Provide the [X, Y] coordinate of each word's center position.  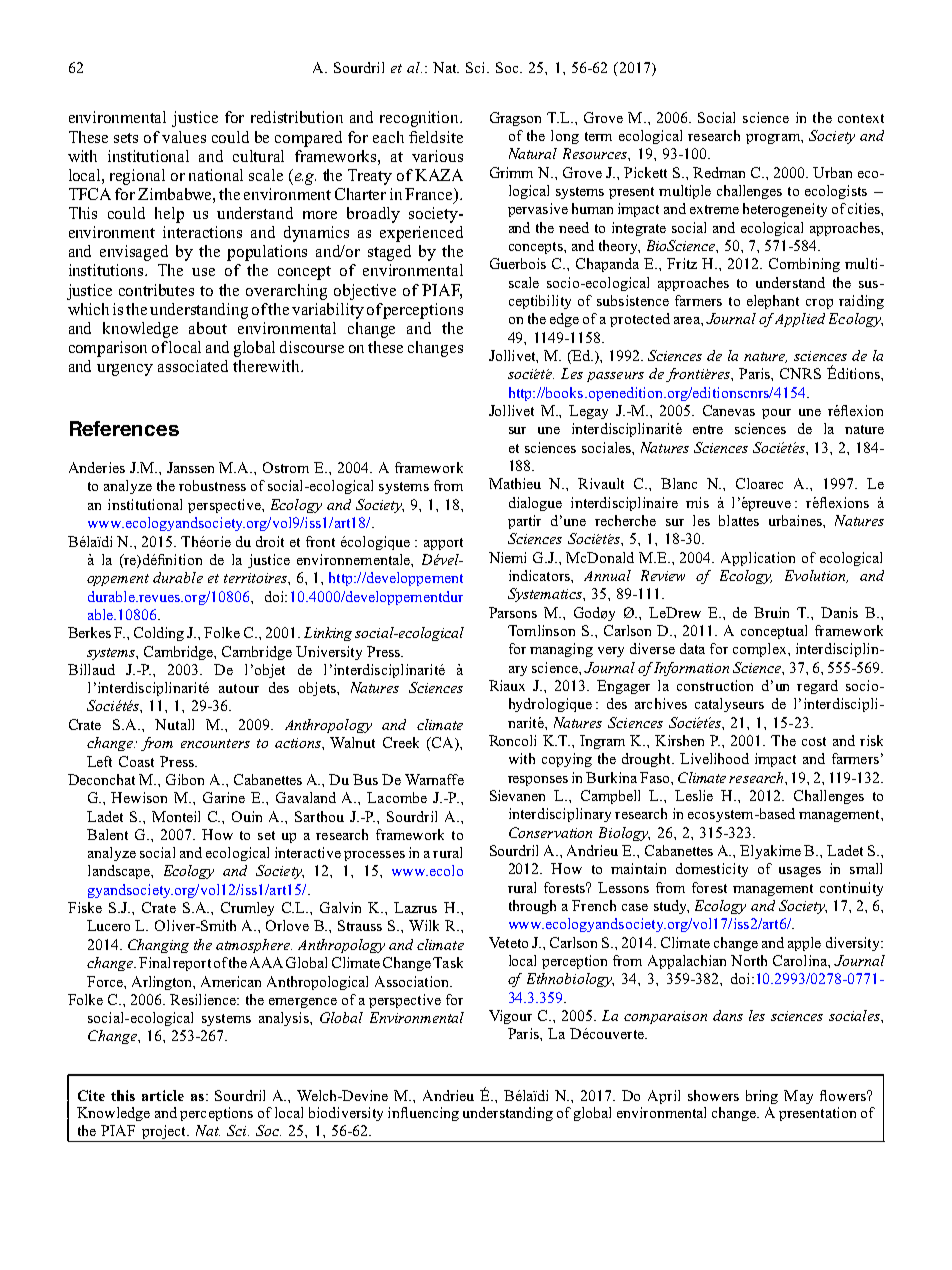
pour [776, 414]
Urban [832, 172]
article [163, 1095]
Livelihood [714, 758]
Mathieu [515, 483]
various [437, 156]
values [184, 137]
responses [538, 781]
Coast [136, 761]
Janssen [190, 467]
